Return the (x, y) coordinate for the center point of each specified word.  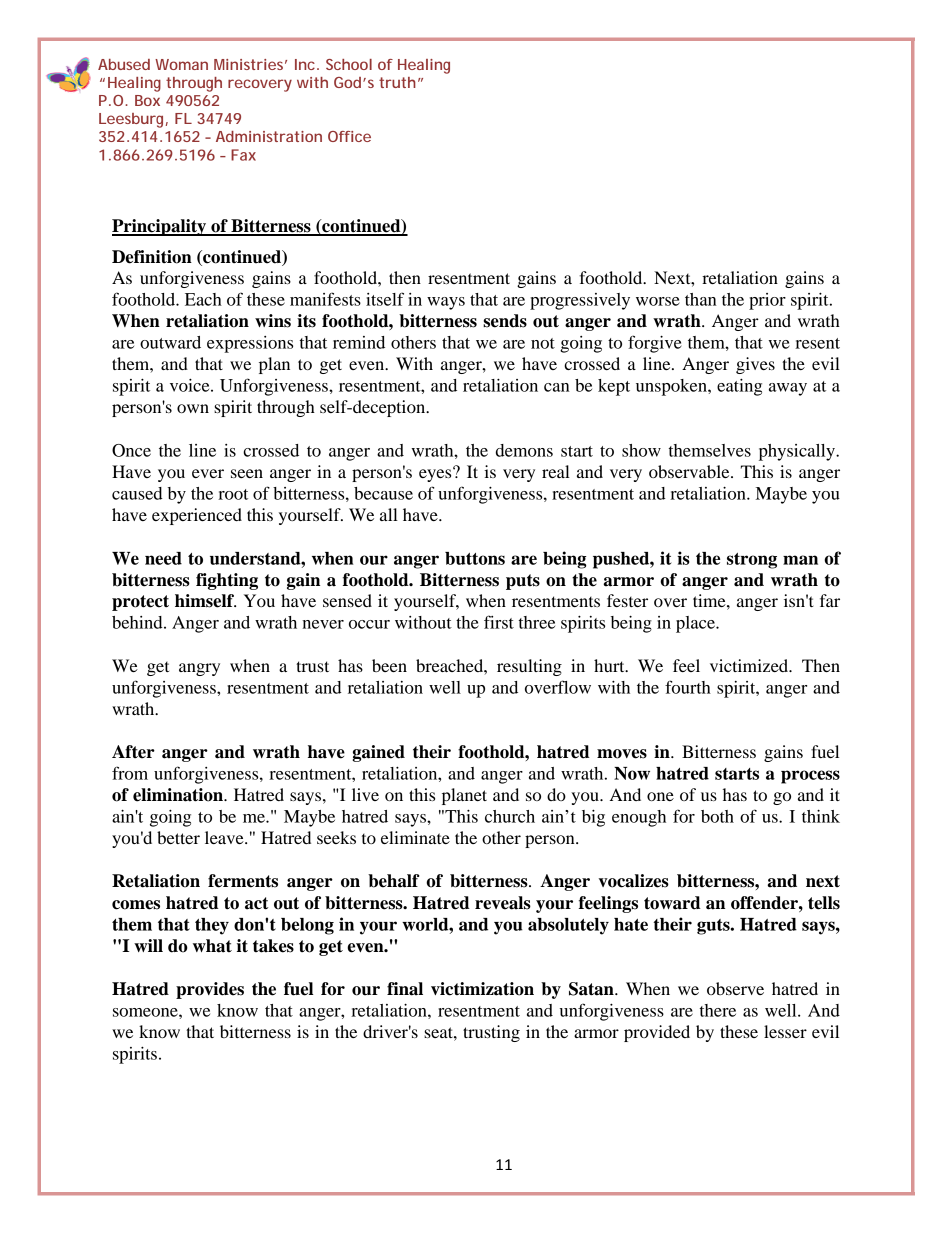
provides (210, 990)
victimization (482, 989)
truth (397, 82)
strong (752, 561)
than (701, 299)
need (163, 558)
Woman (181, 64)
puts (523, 582)
